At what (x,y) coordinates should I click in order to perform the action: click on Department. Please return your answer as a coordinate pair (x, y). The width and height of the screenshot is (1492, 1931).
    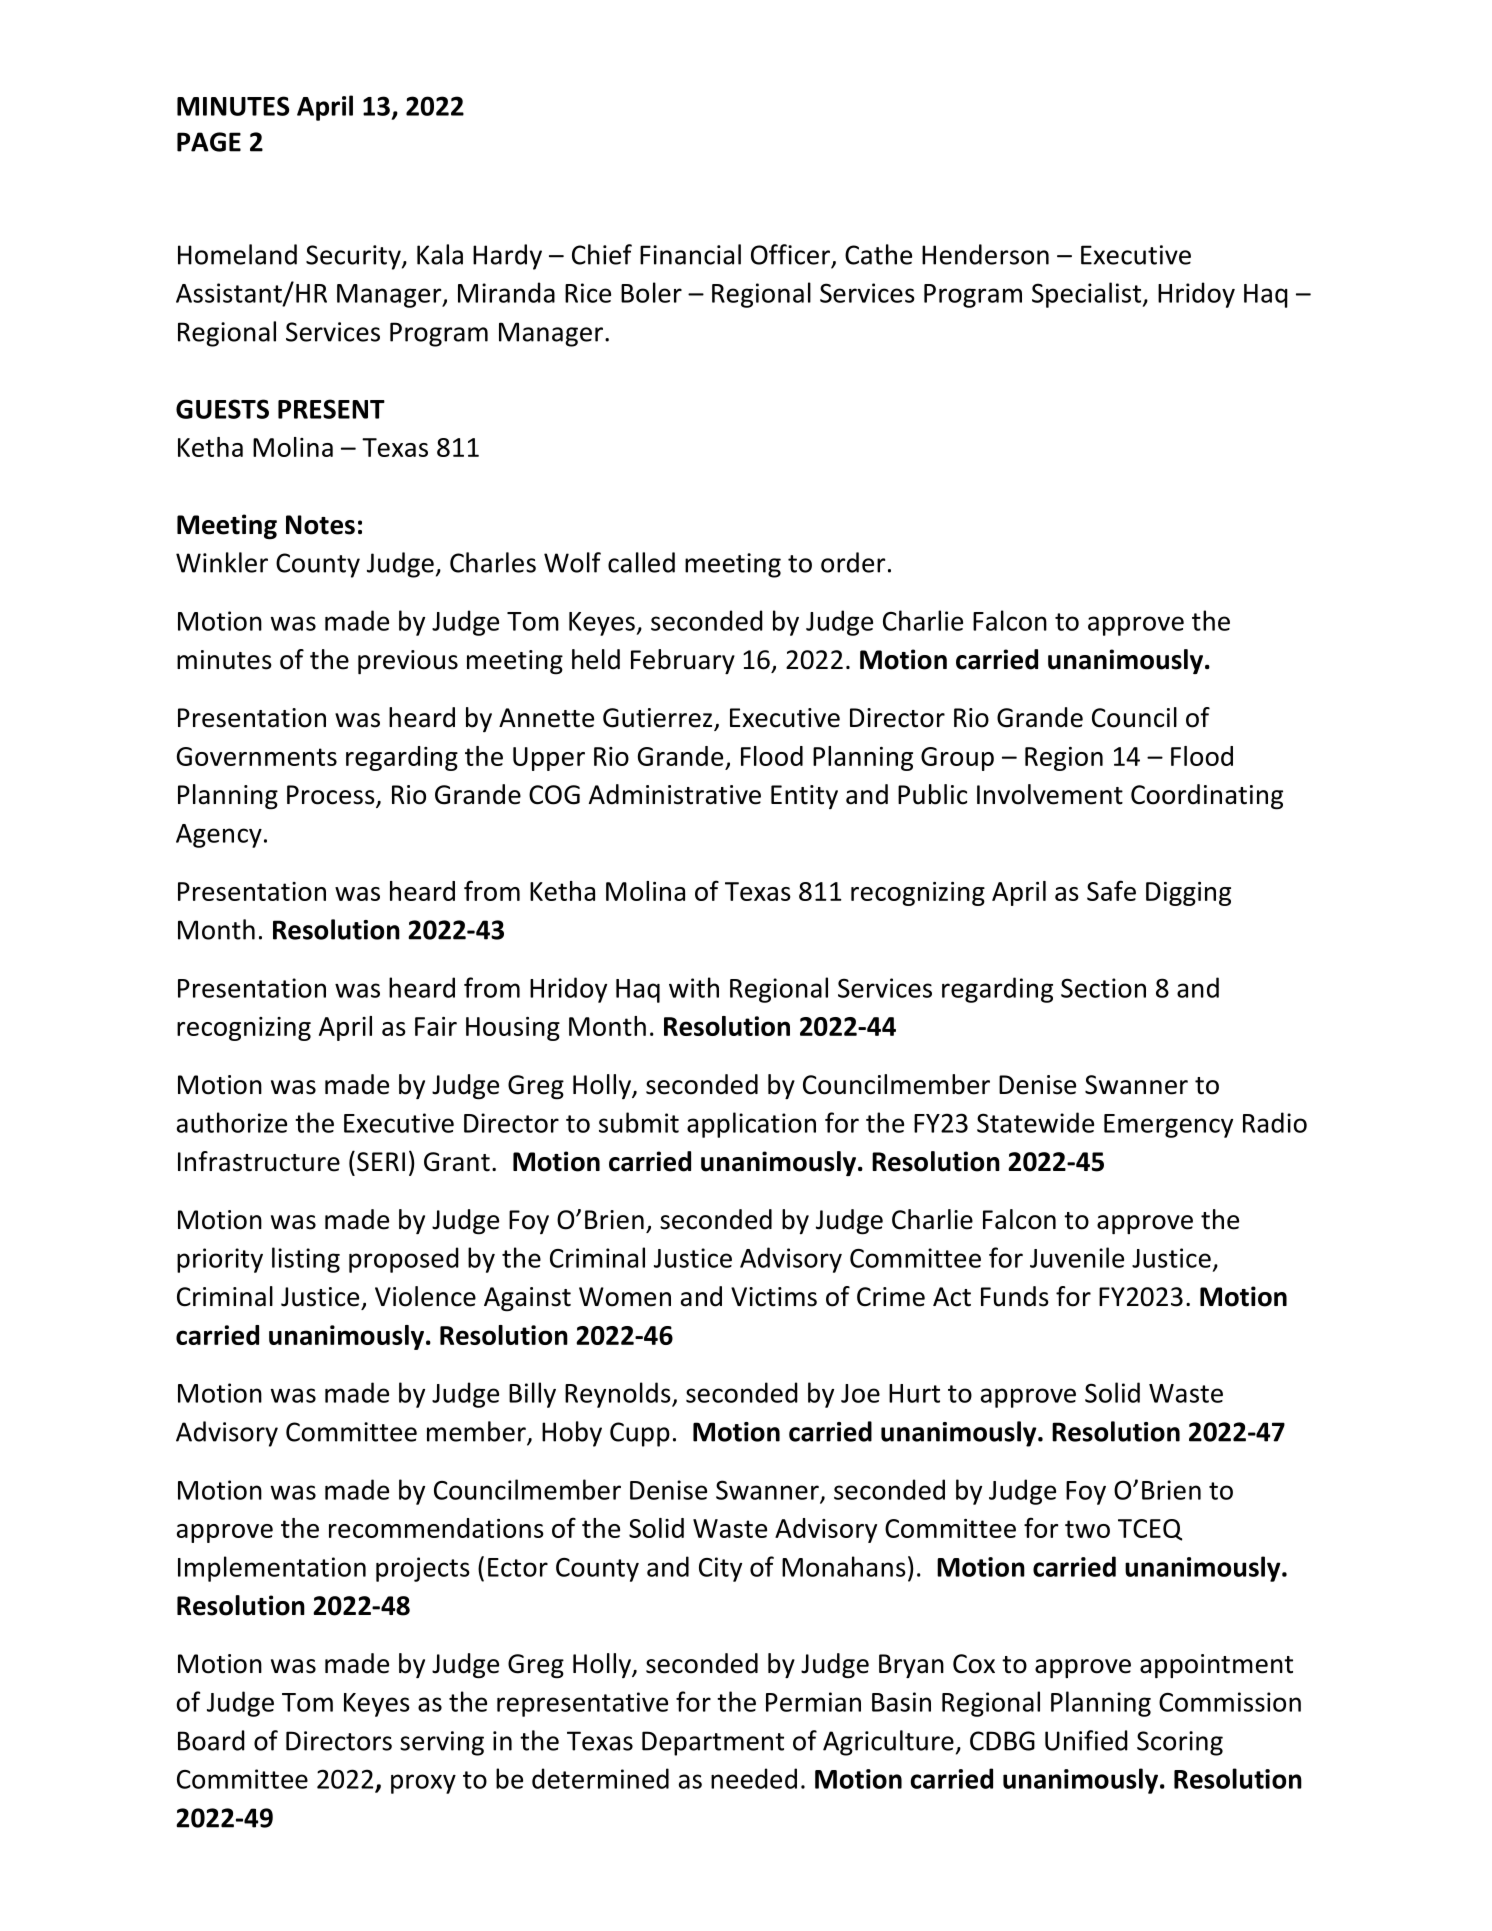
    Looking at the image, I should click on (713, 1743).
